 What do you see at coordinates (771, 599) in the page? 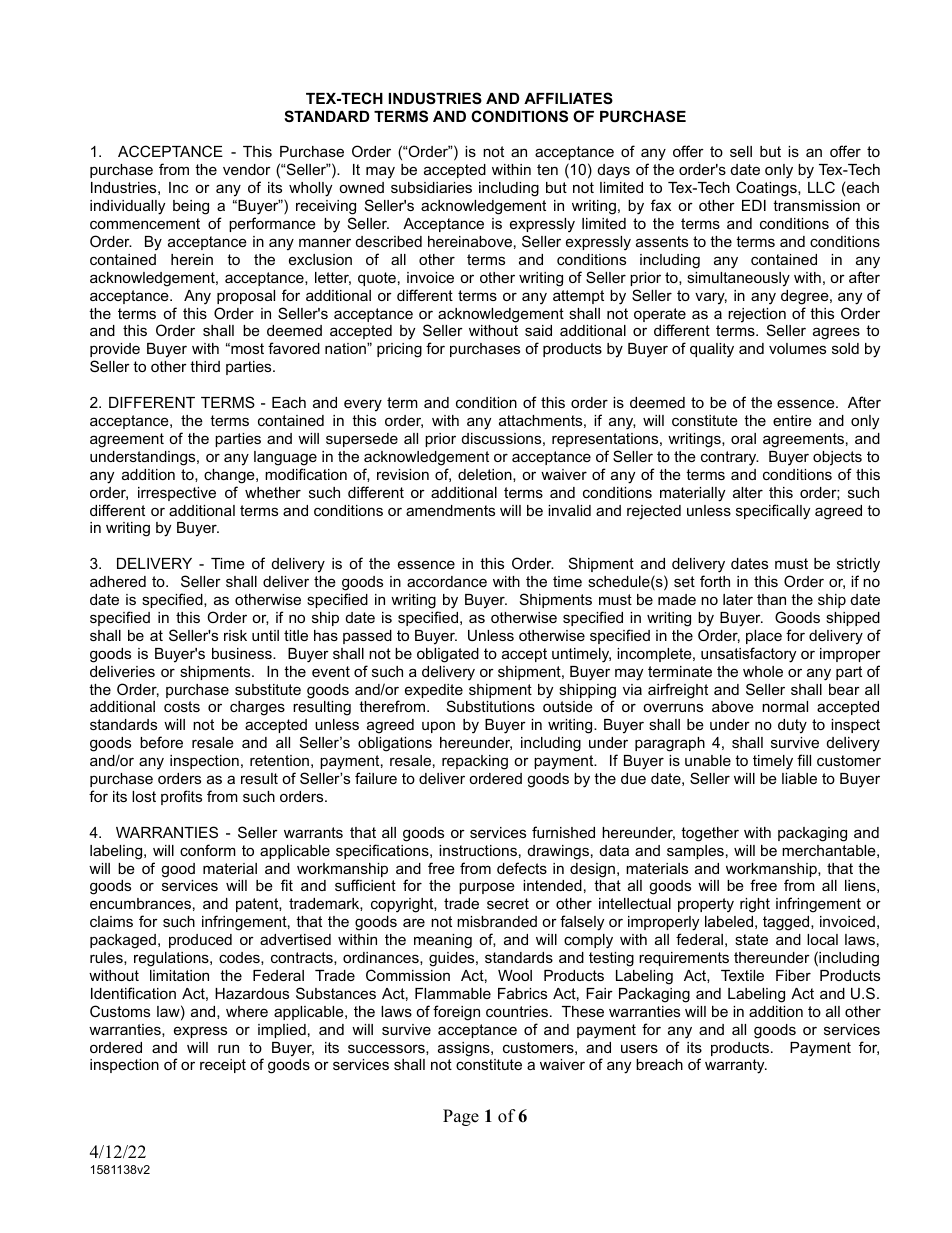
I see `than` at bounding box center [771, 599].
